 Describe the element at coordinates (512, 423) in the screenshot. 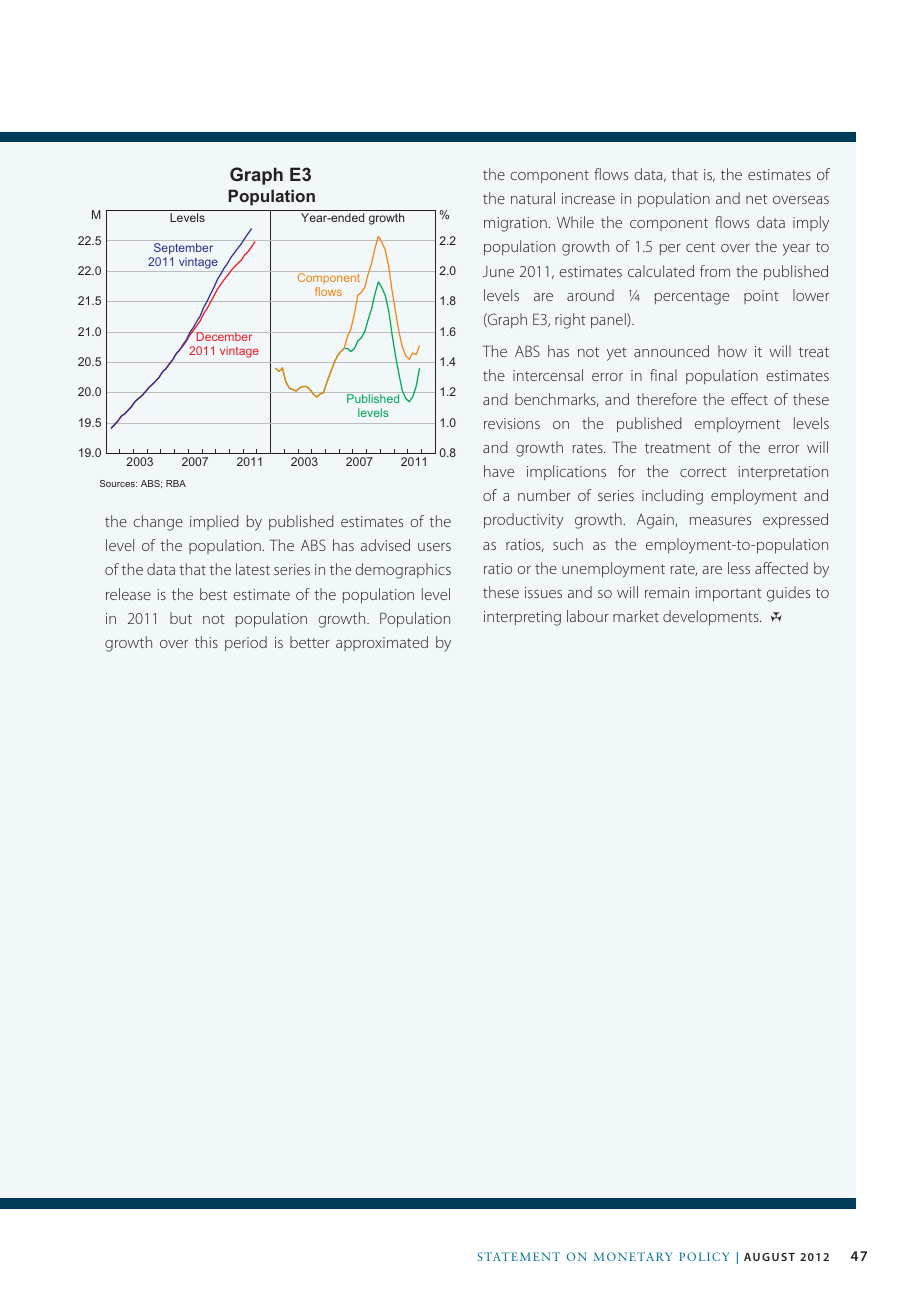

I see `revisions` at that location.
